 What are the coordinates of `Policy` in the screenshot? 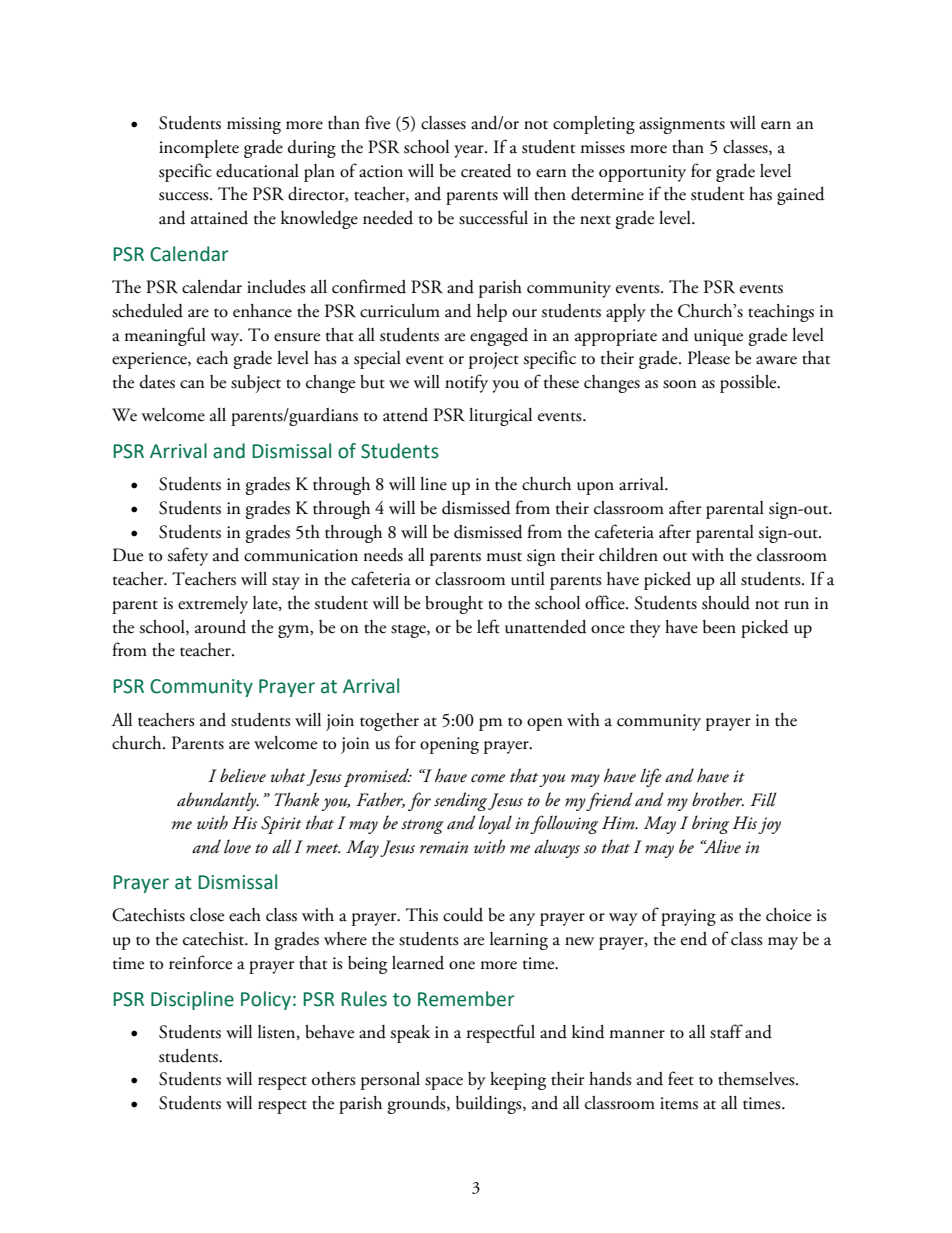 It's located at (266, 1000).
